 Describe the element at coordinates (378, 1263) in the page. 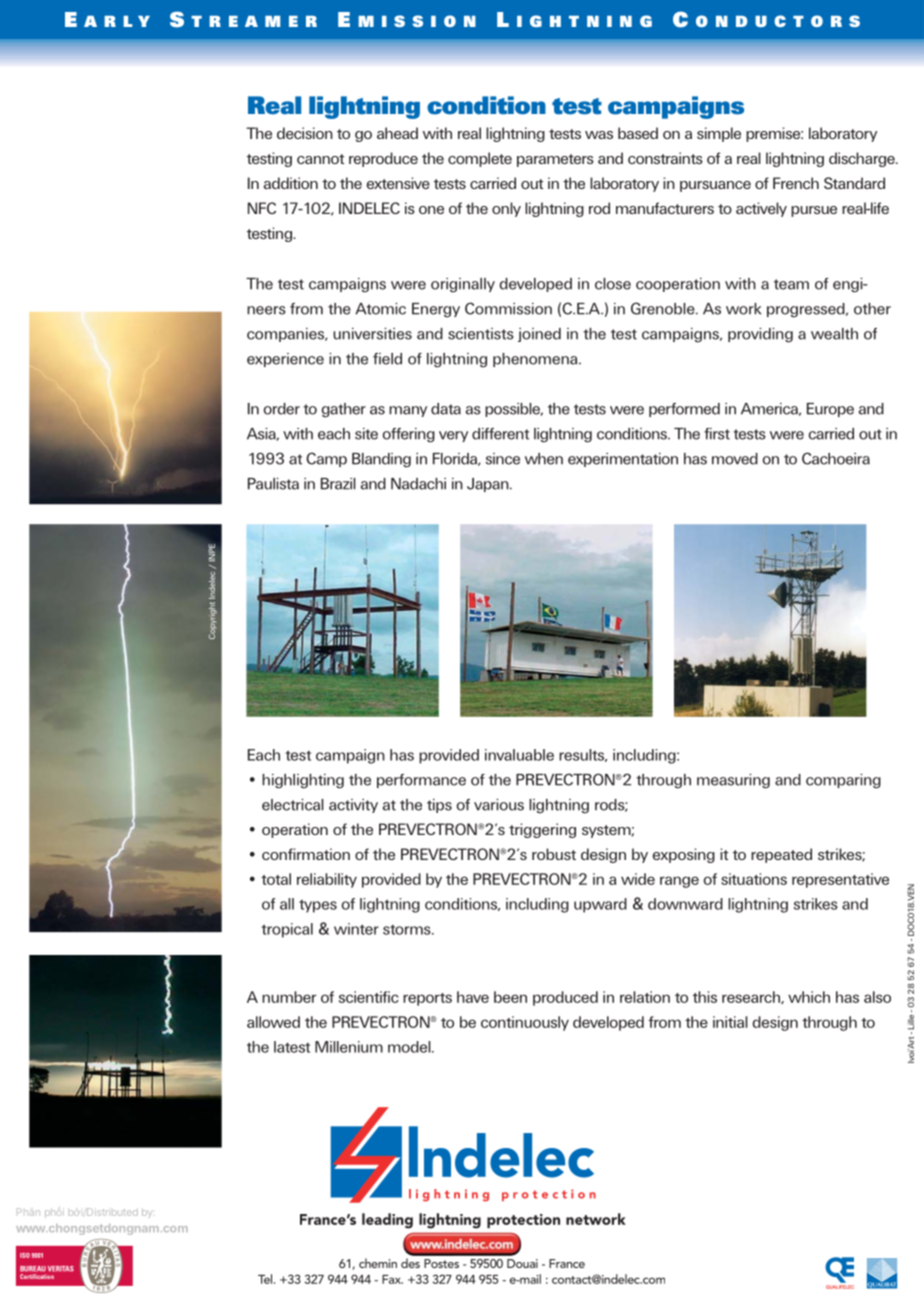

I see `chemin` at that location.
